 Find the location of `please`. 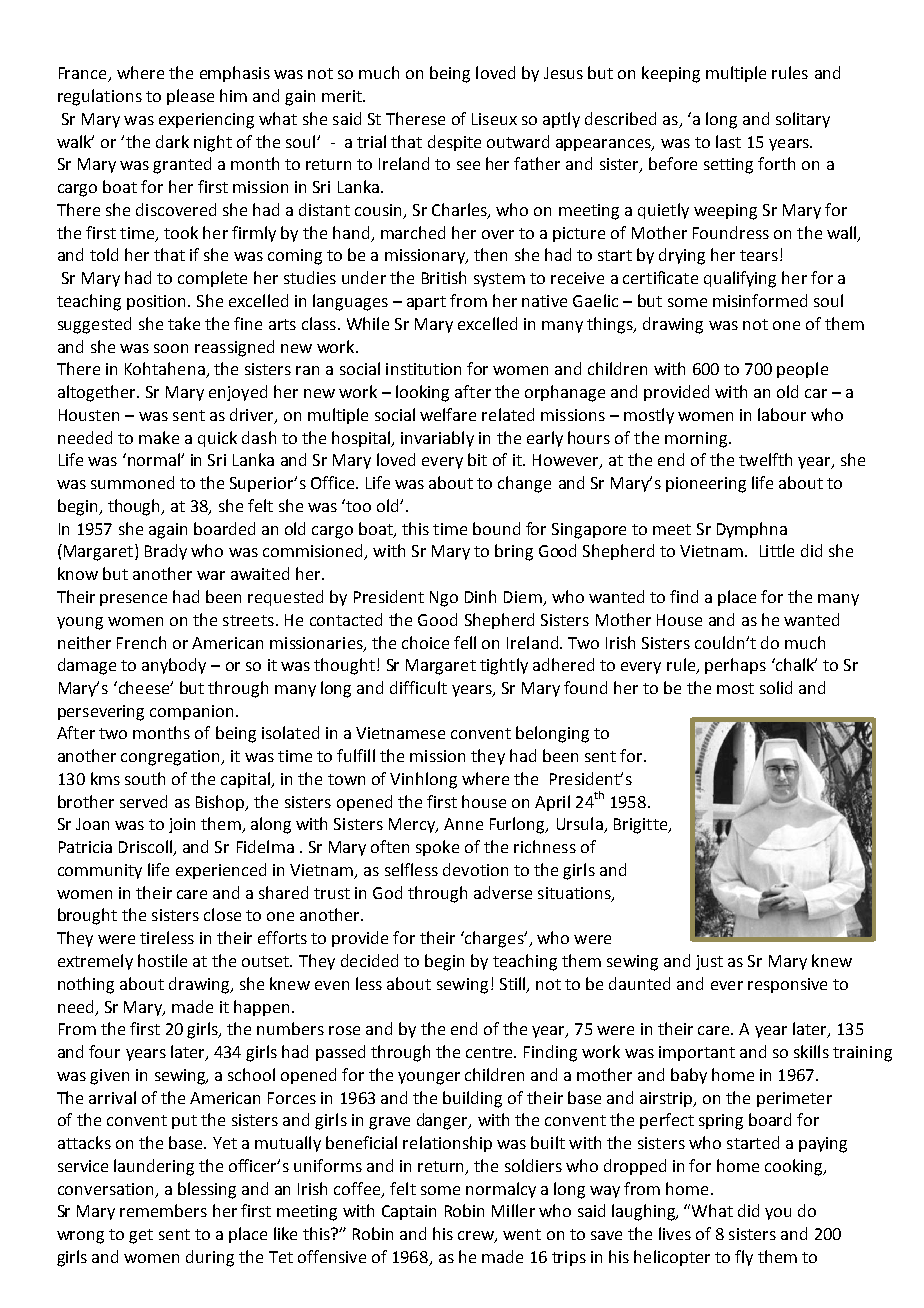

please is located at coordinates (190, 97).
